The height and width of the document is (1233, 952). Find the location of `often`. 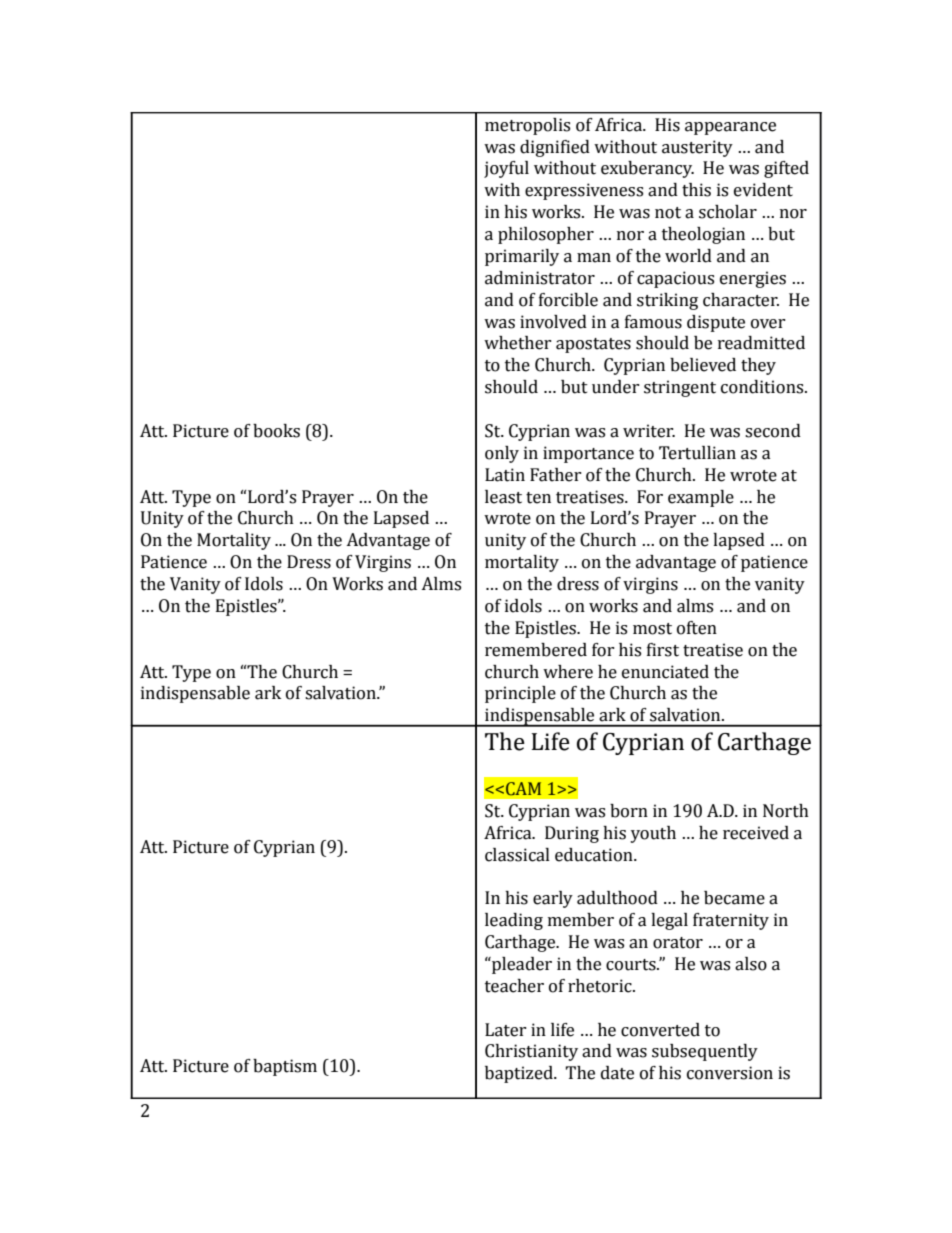

often is located at coordinates (697, 628).
